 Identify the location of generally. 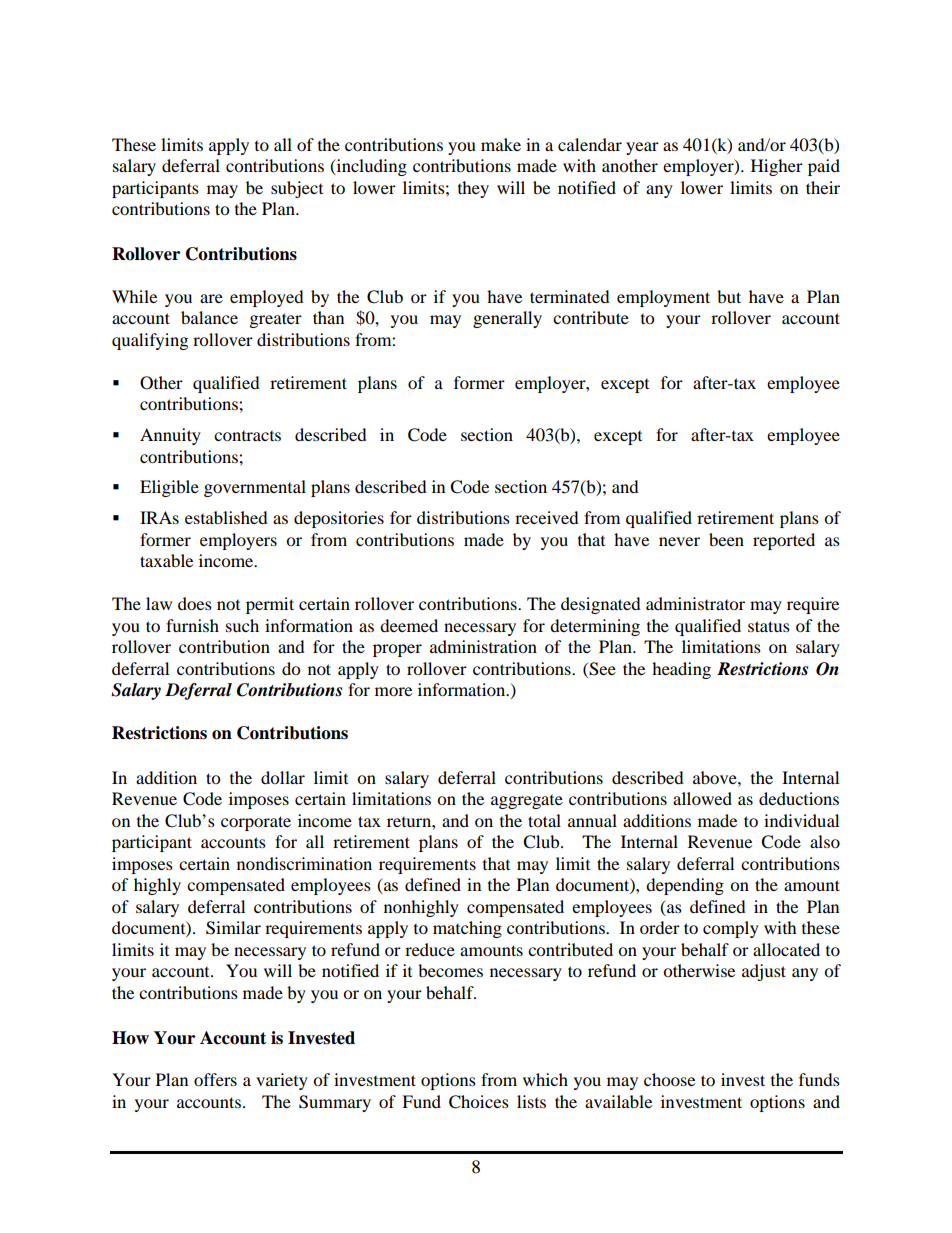
(507, 319).
